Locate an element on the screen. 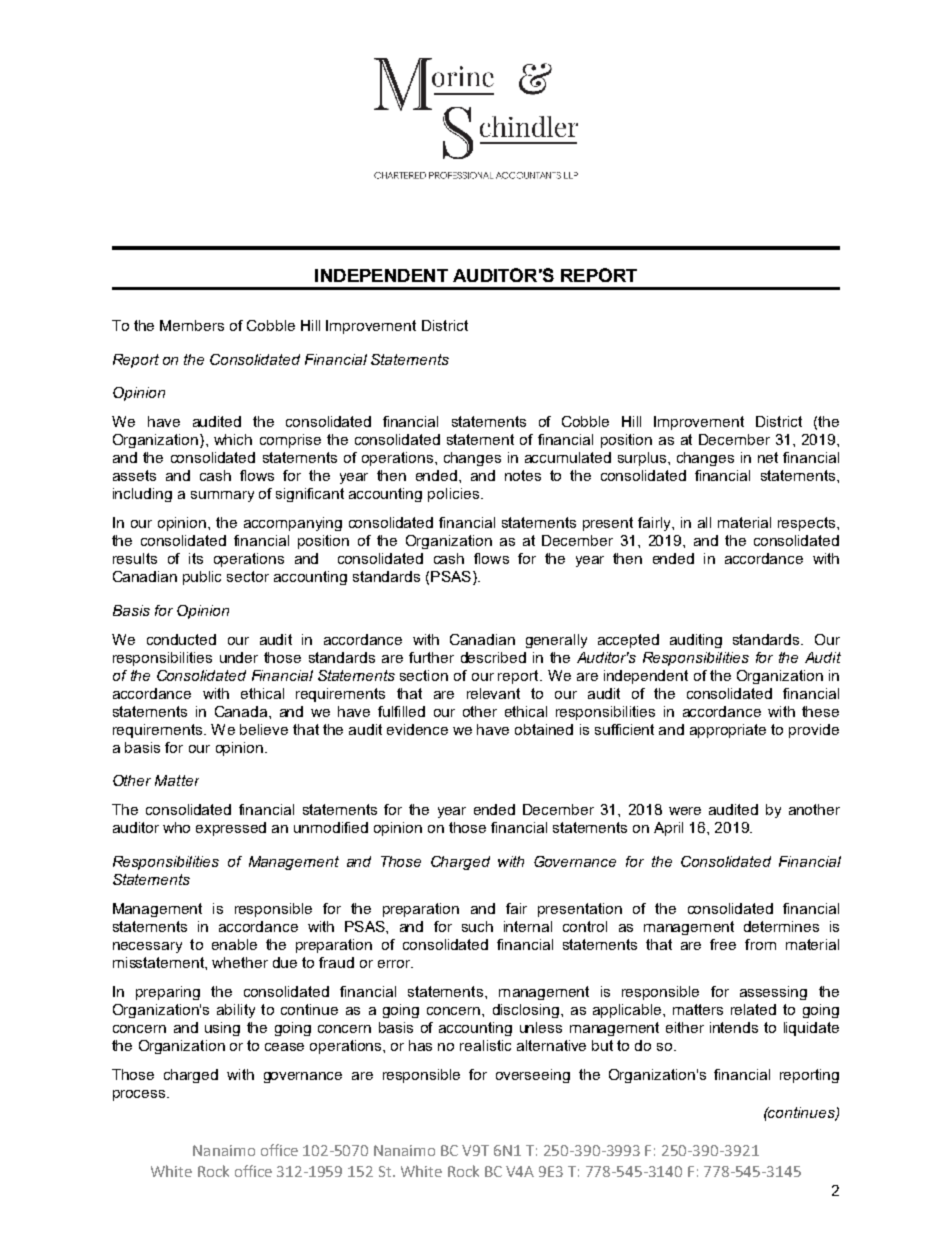 The image size is (952, 1233). such is located at coordinates (477, 926).
